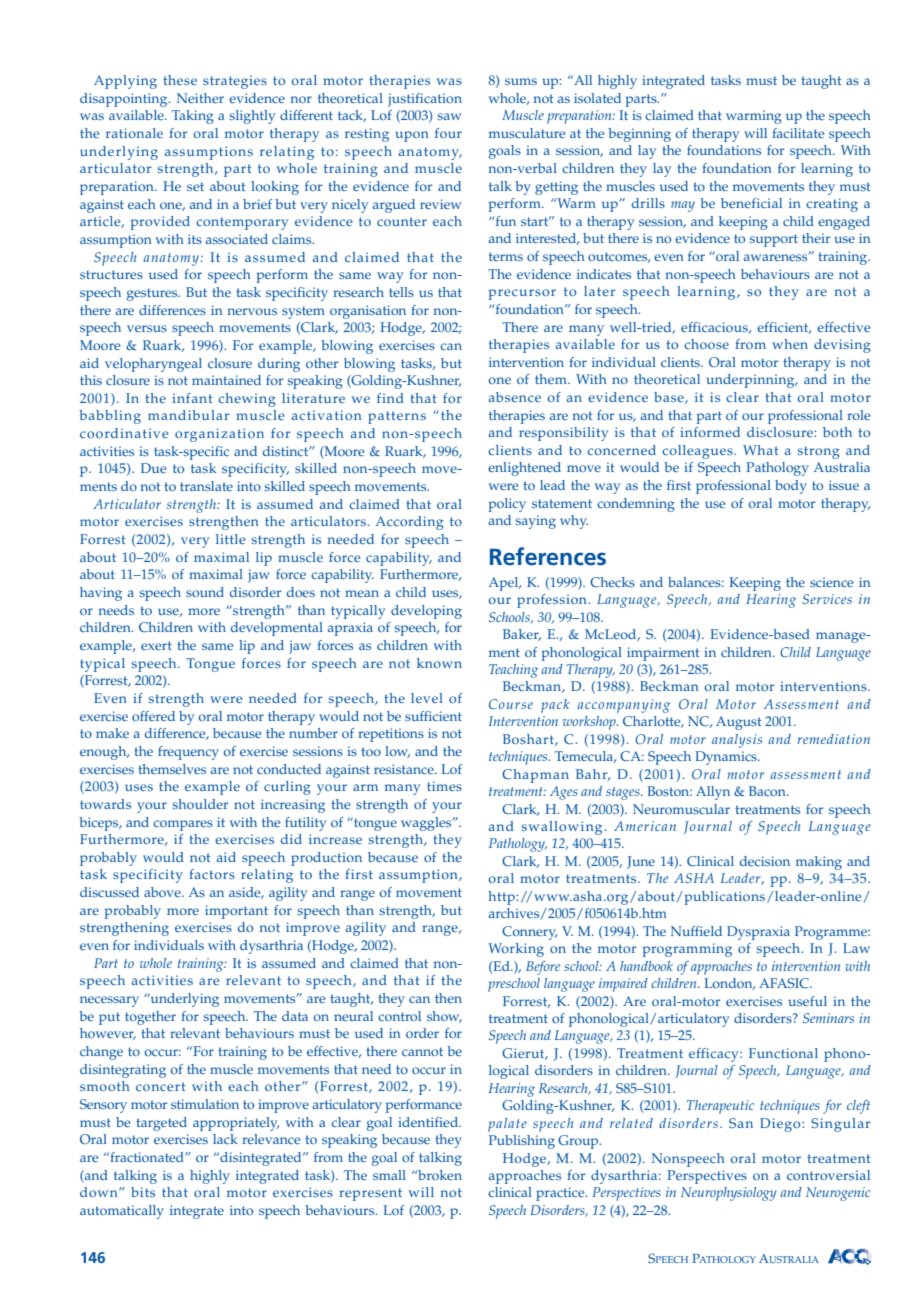 This page has width=924, height=1307. Describe the element at coordinates (143, 1192) in the page. I see `bits` at that location.
